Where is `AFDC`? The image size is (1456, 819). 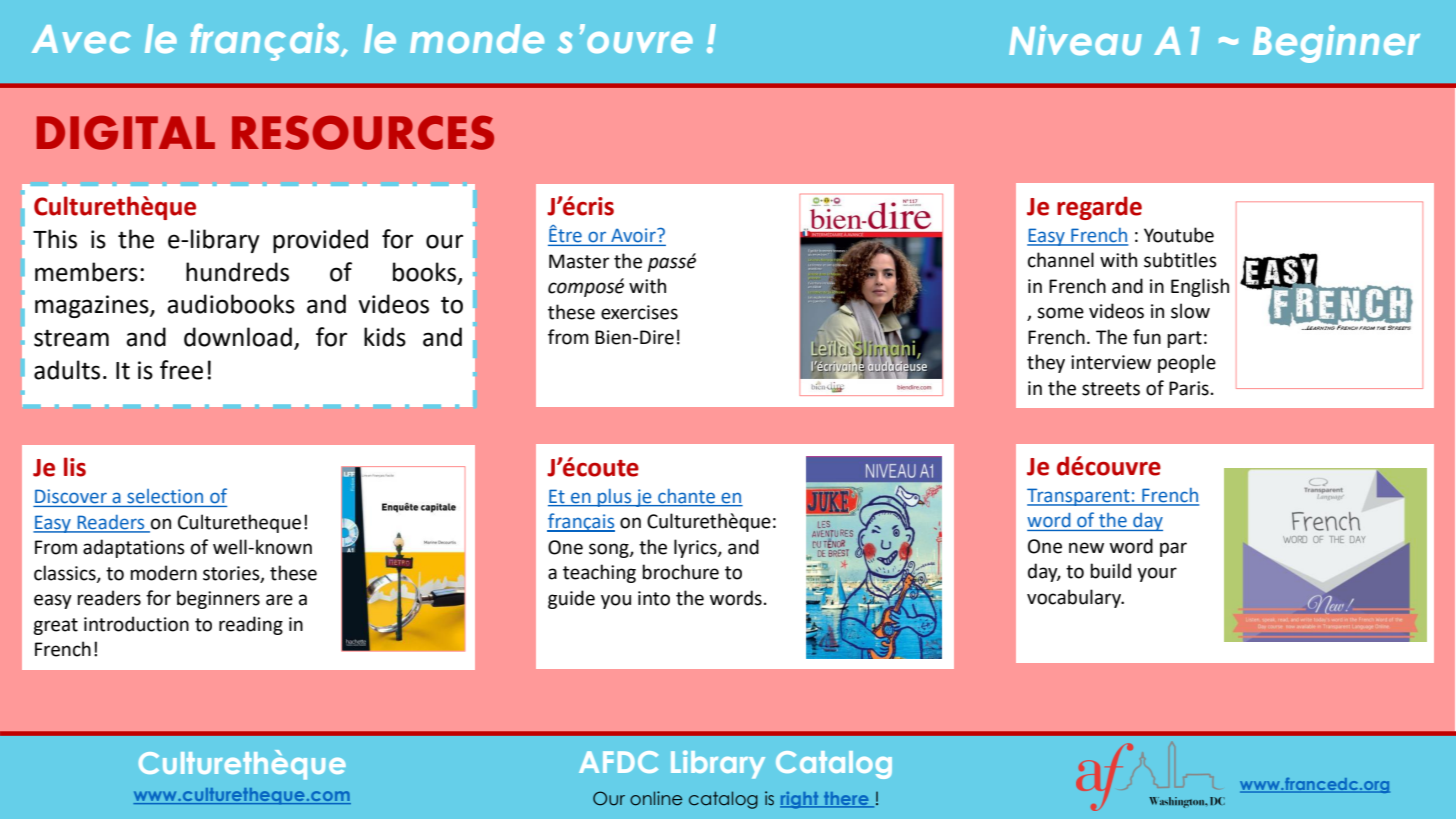 AFDC is located at coordinates (618, 762).
